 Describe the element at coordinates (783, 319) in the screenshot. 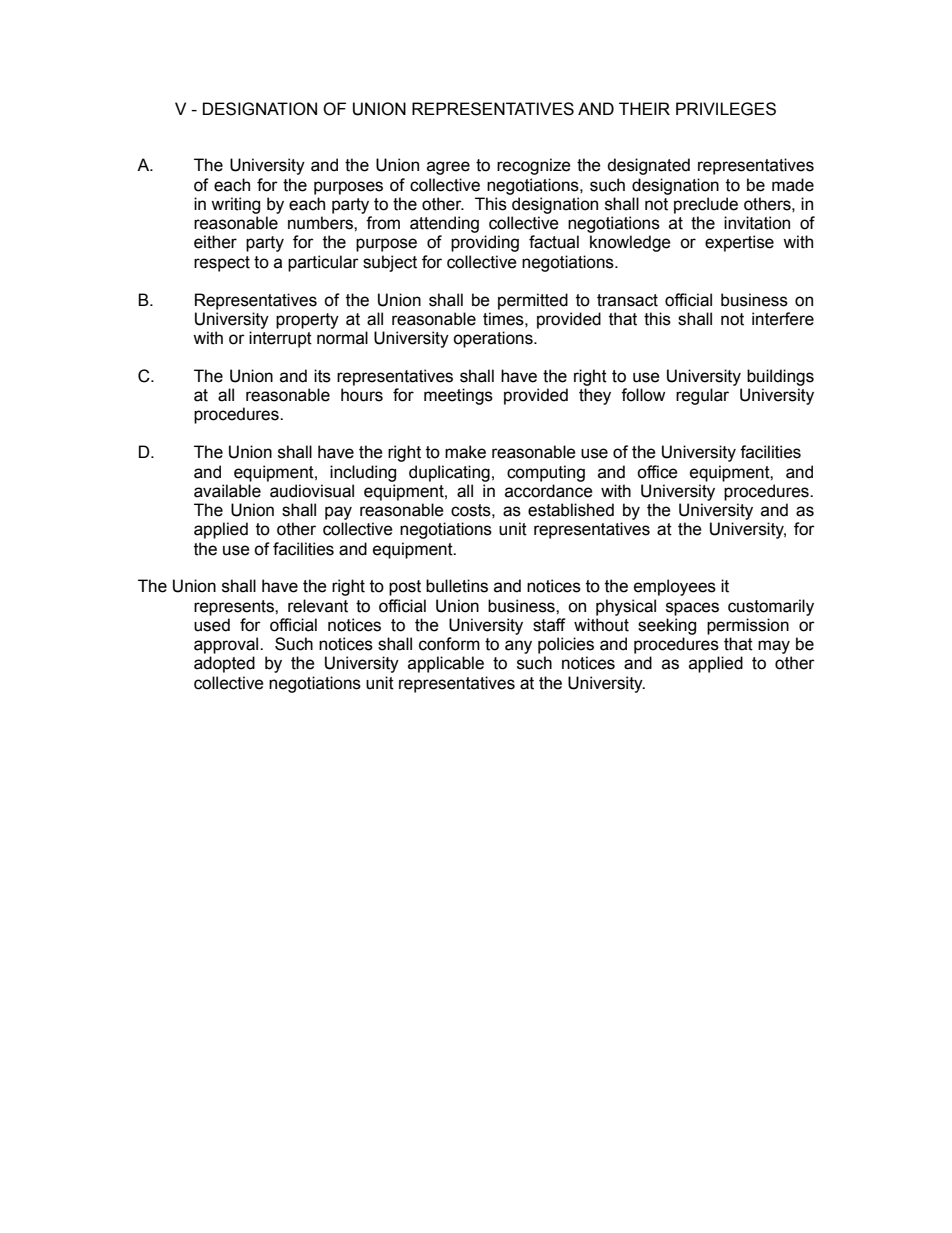

I see `interfere` at that location.
